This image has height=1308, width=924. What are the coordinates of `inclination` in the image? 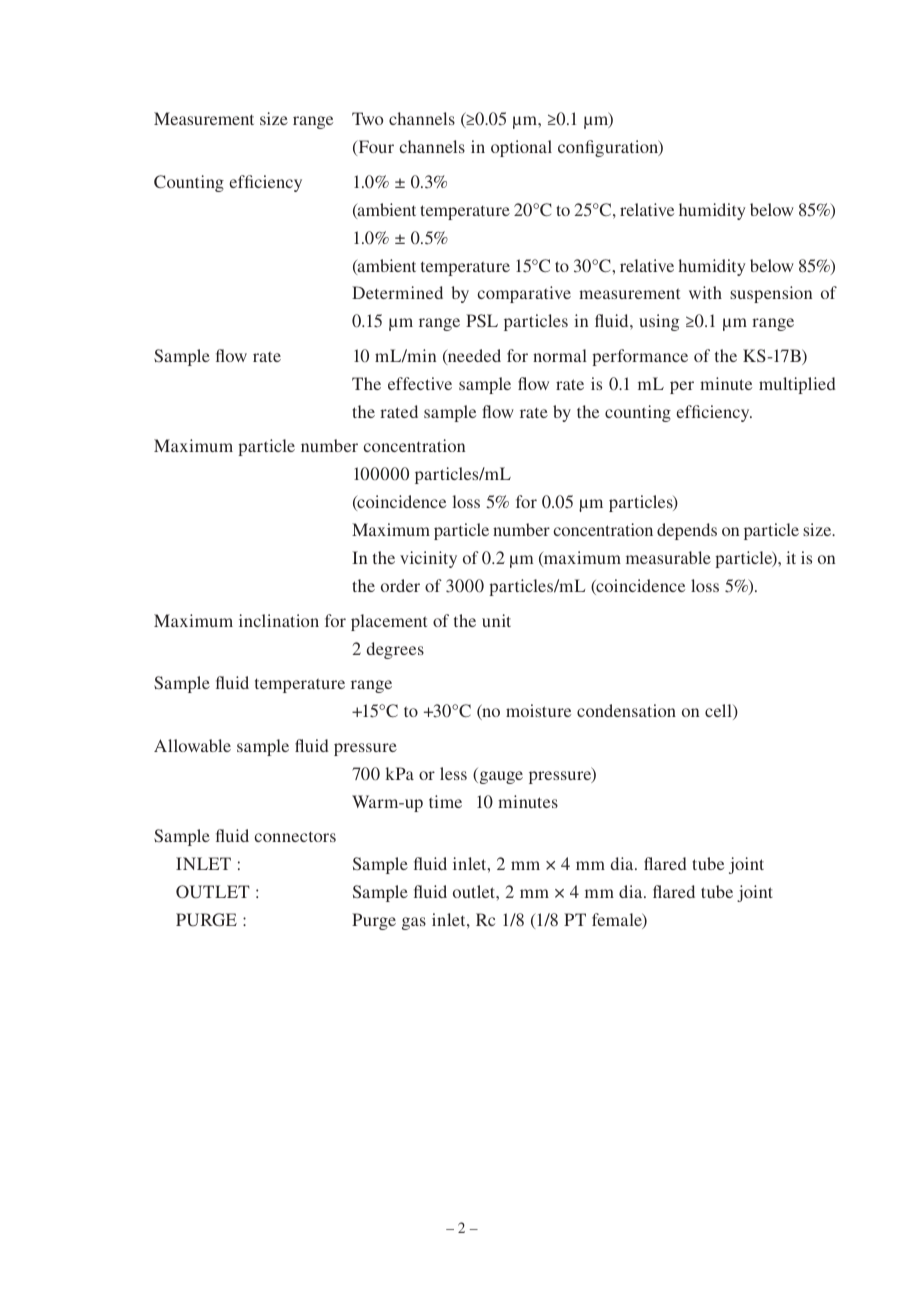 It's located at (279, 620).
